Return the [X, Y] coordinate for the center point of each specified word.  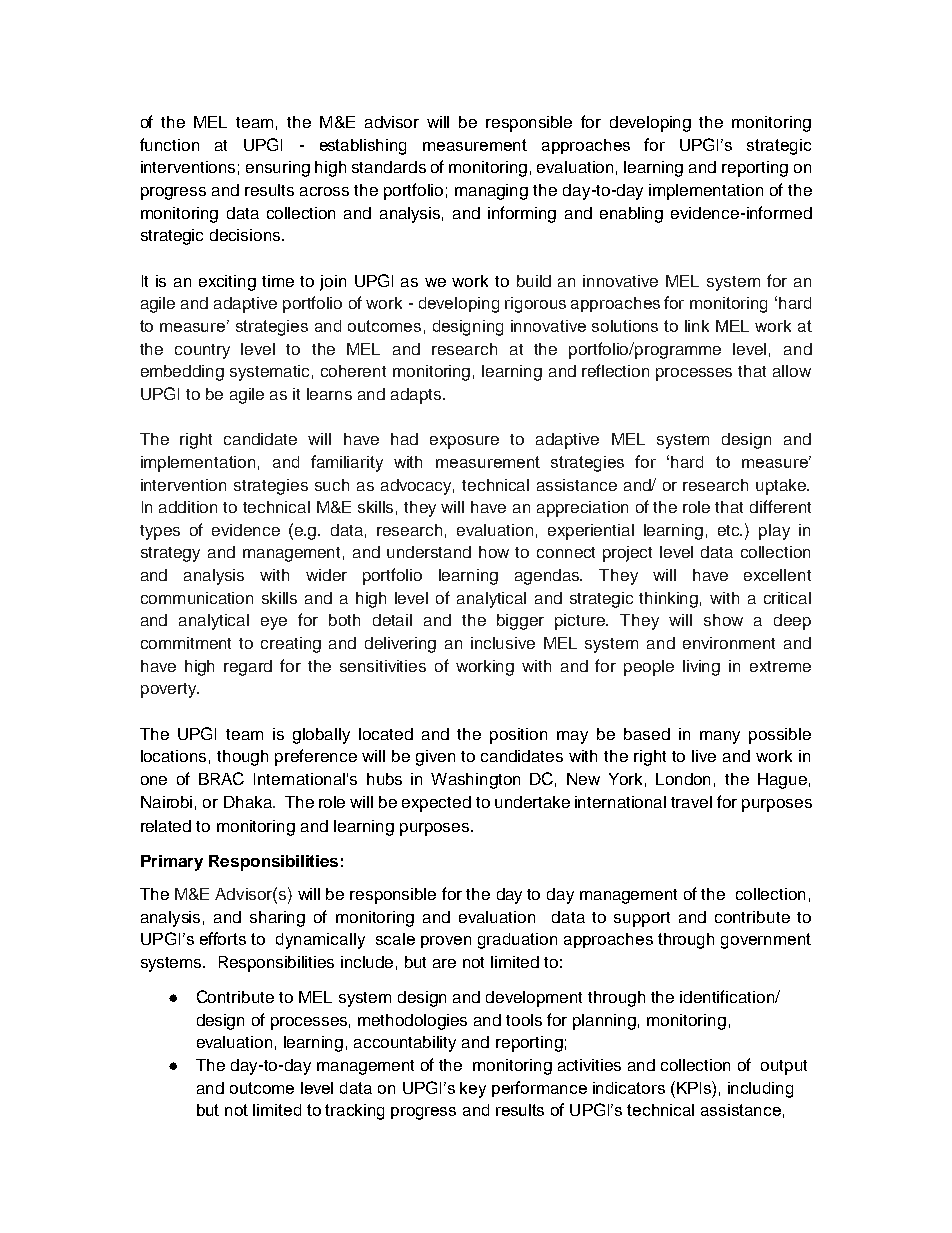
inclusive [503, 643]
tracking [354, 1112]
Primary [172, 863]
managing [491, 192]
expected [436, 804]
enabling [631, 215]
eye [274, 623]
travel [691, 802]
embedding [182, 373]
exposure [464, 442]
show [723, 620]
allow [792, 371]
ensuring [278, 169]
